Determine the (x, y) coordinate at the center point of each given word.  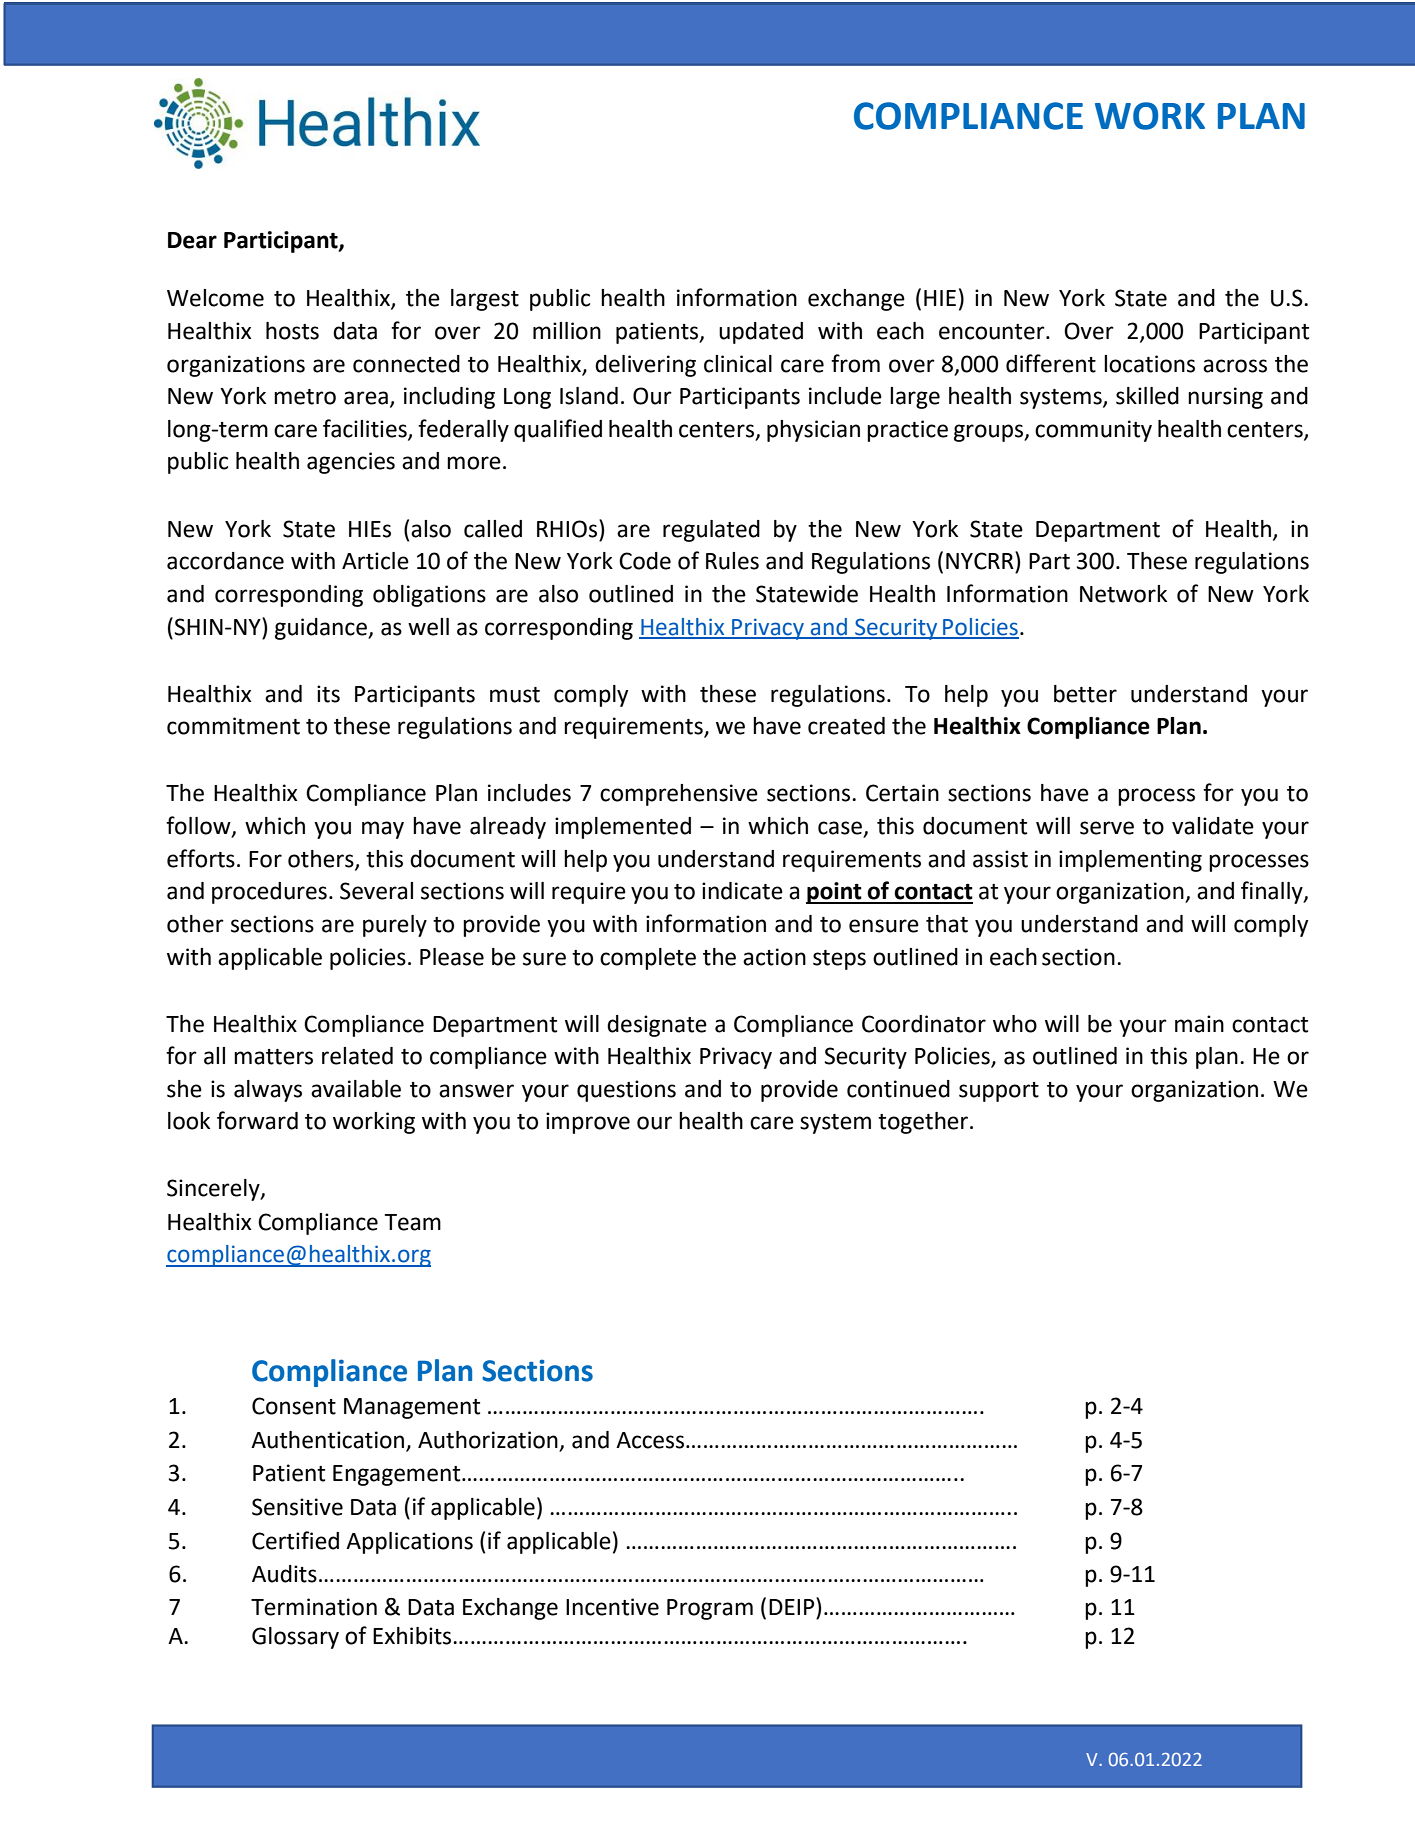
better (1085, 694)
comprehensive (679, 795)
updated (761, 333)
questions (626, 1091)
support (999, 1092)
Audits (284, 1574)
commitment (233, 726)
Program (710, 1609)
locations (1149, 364)
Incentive (612, 1607)
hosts (292, 331)
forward (257, 1120)
